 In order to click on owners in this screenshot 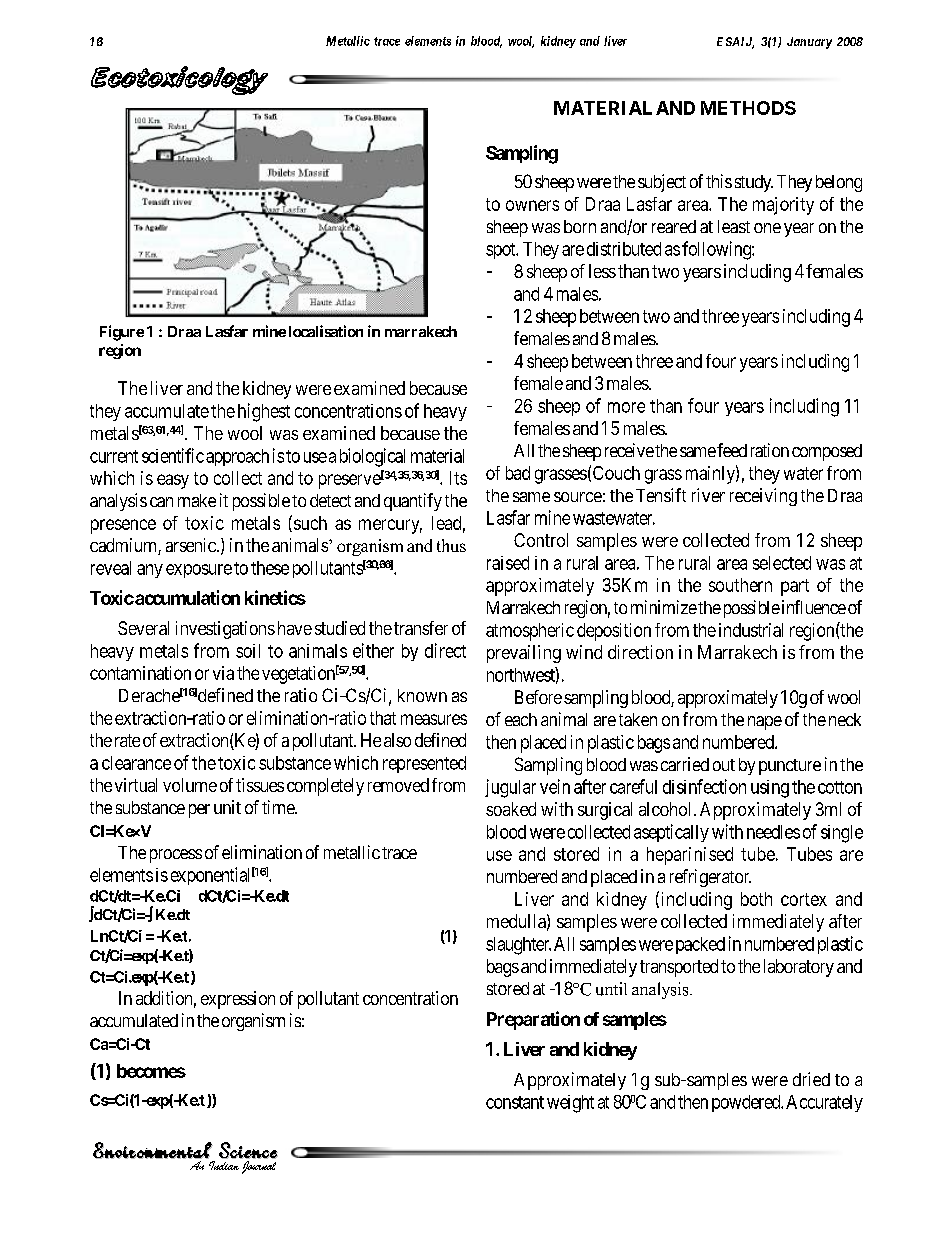, I will do `click(532, 205)`.
